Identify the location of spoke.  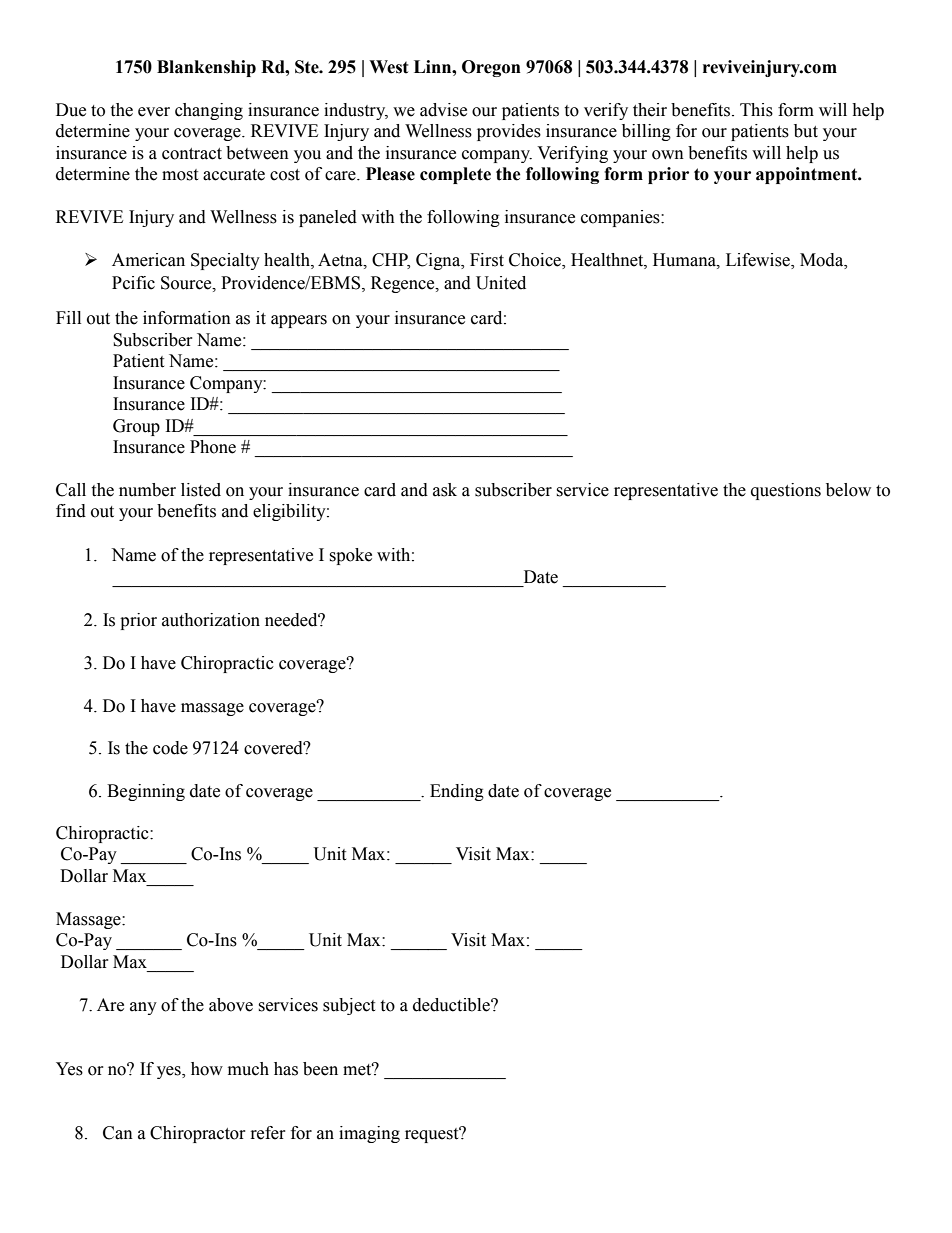
(350, 556).
